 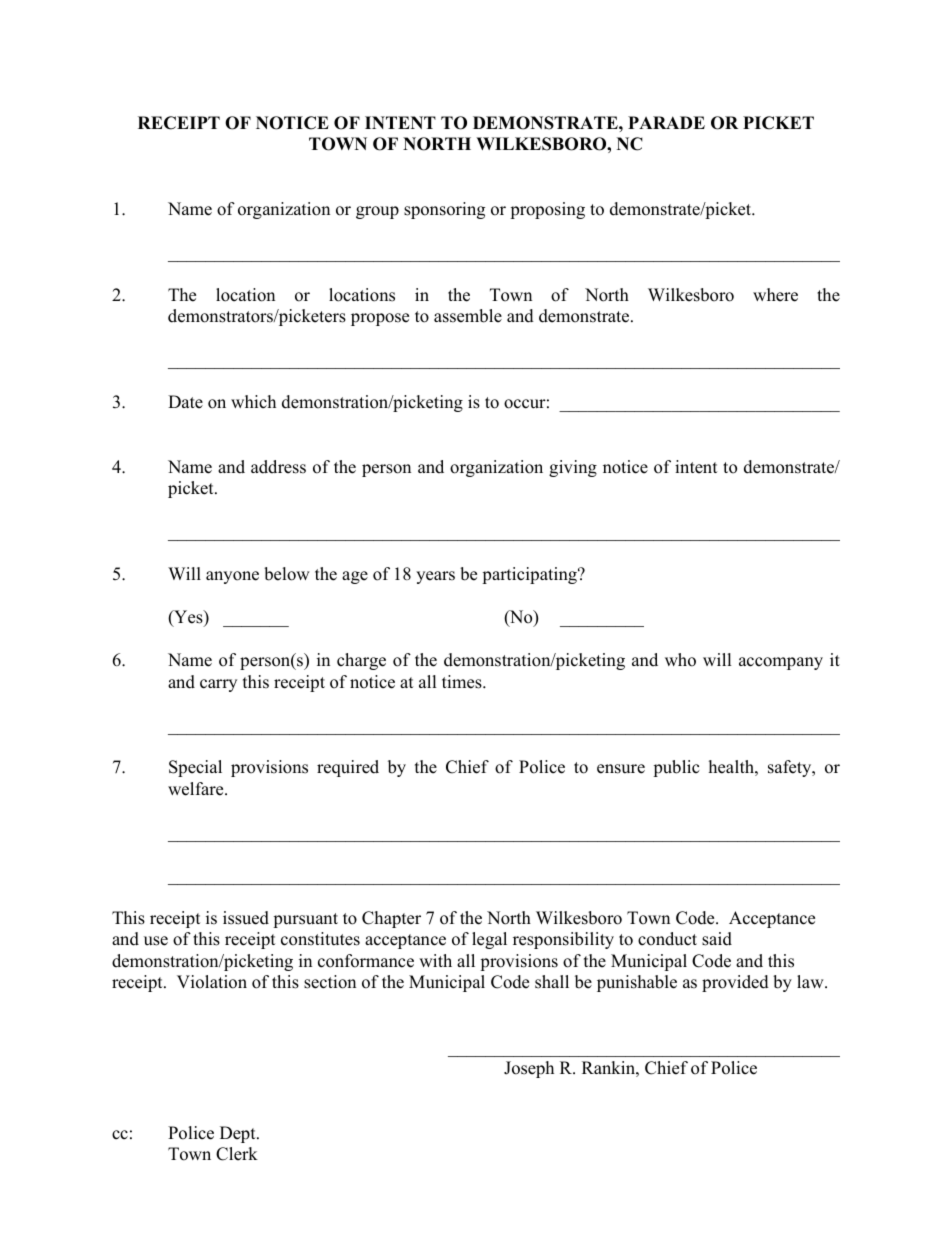 I want to click on said, so click(x=717, y=939).
